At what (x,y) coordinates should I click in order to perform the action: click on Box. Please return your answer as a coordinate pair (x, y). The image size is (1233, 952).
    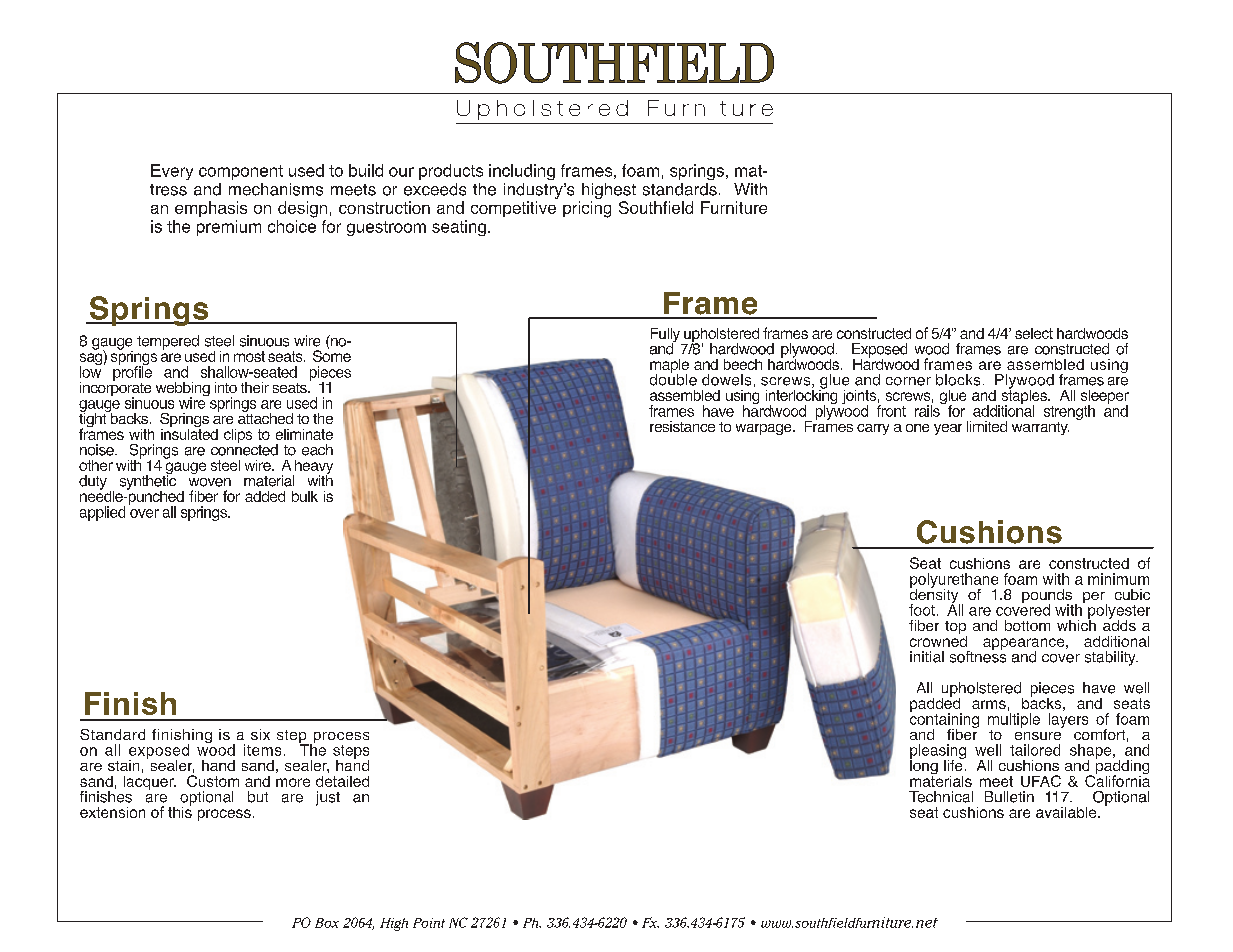
    Looking at the image, I should click on (327, 923).
